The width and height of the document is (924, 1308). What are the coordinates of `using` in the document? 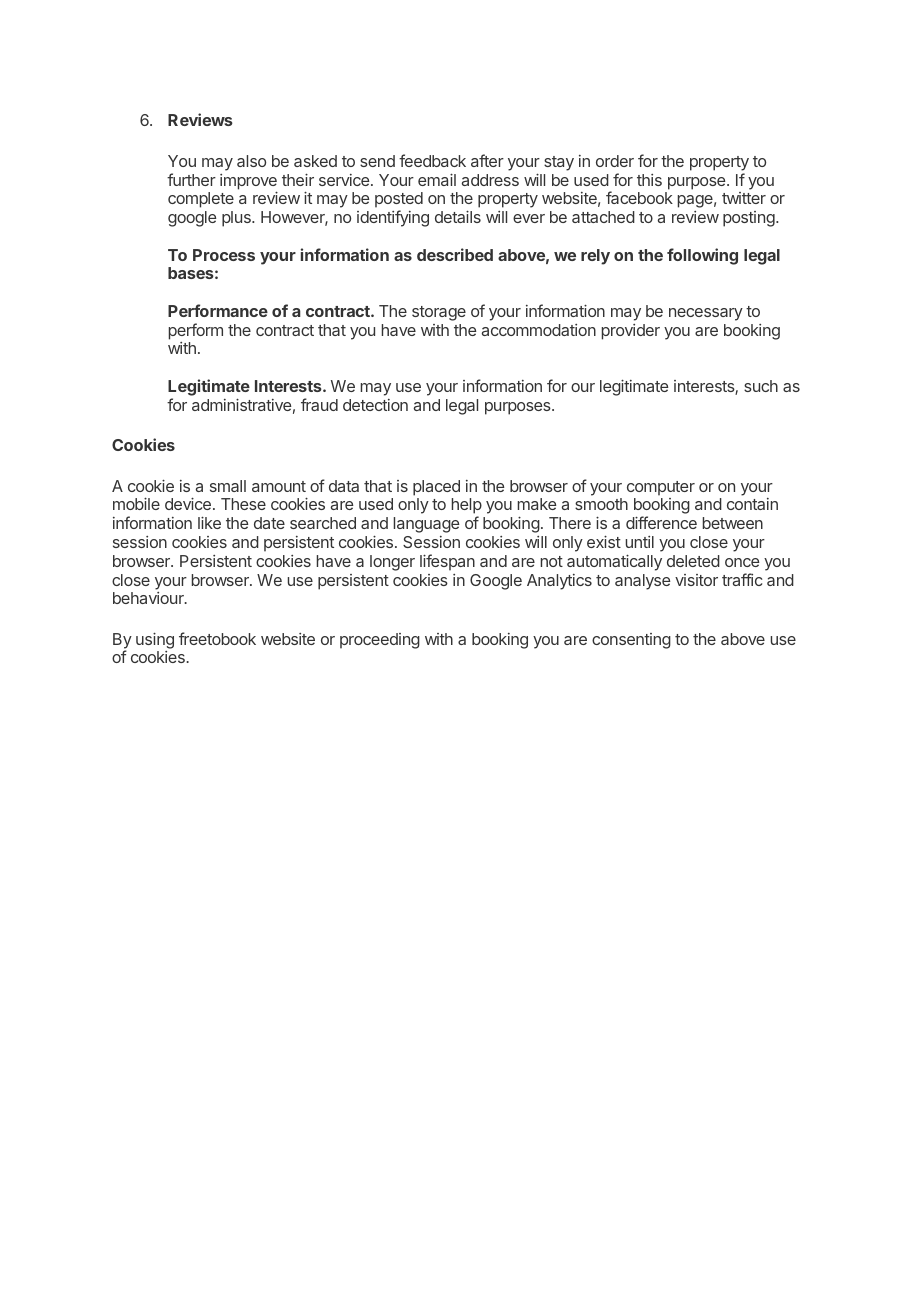 It's located at (155, 640).
